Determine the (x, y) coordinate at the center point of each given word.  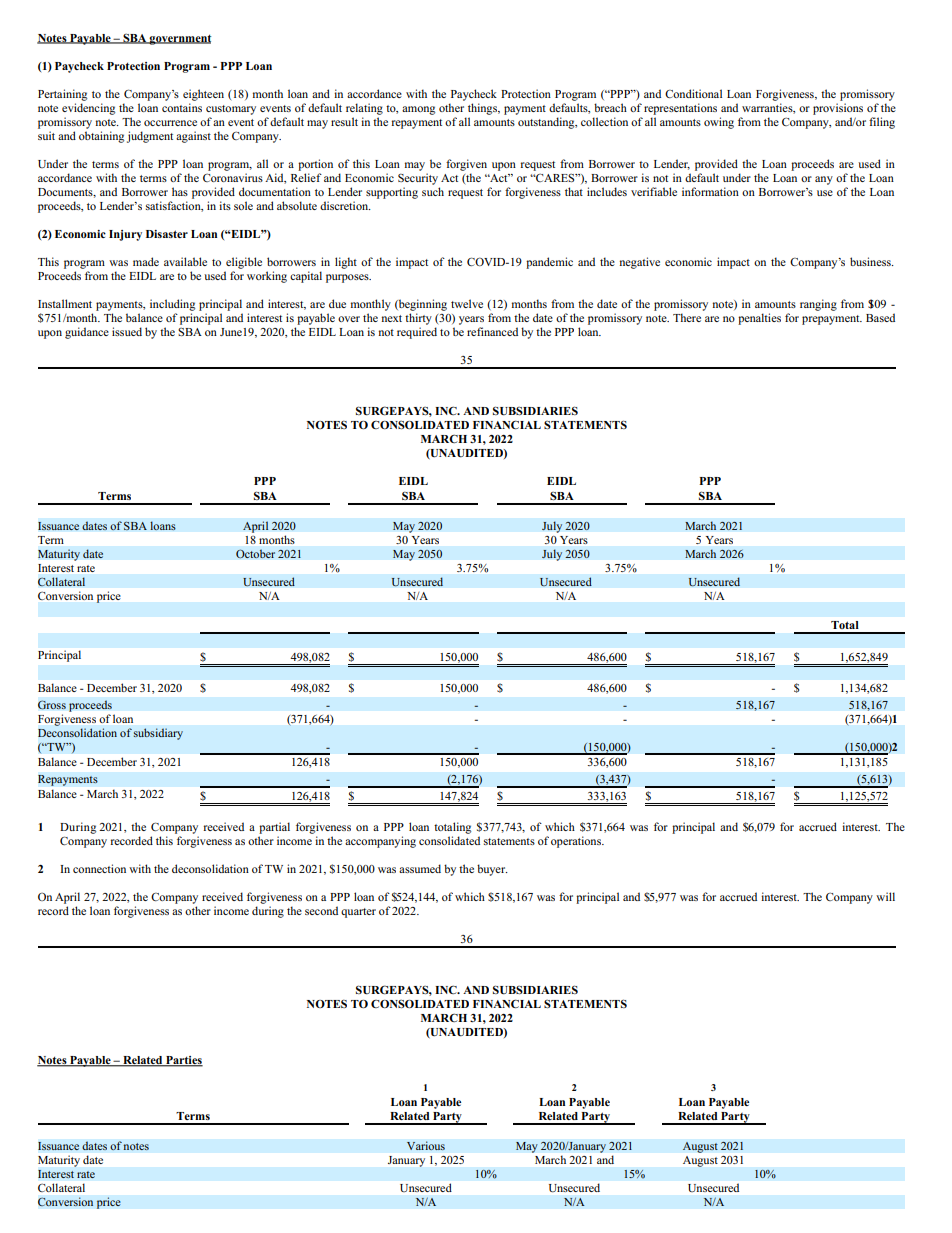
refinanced (492, 331)
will (885, 896)
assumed (420, 868)
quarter (358, 913)
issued (127, 331)
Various (426, 1146)
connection (99, 868)
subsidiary (158, 734)
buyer (492, 870)
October (255, 554)
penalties (759, 319)
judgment (150, 137)
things (483, 109)
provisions (838, 109)
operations (577, 842)
